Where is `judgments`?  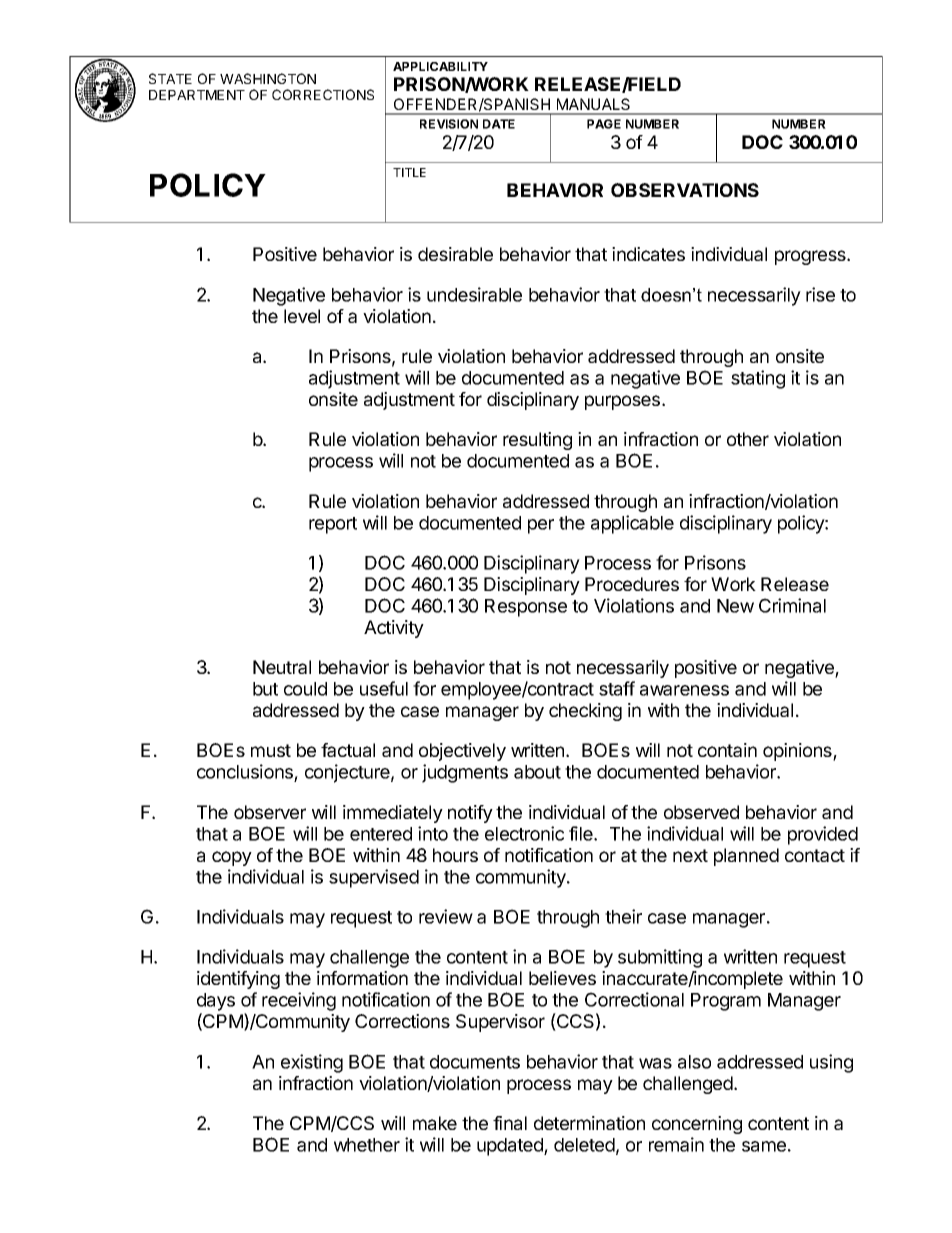
judgments is located at coordinates (465, 773).
